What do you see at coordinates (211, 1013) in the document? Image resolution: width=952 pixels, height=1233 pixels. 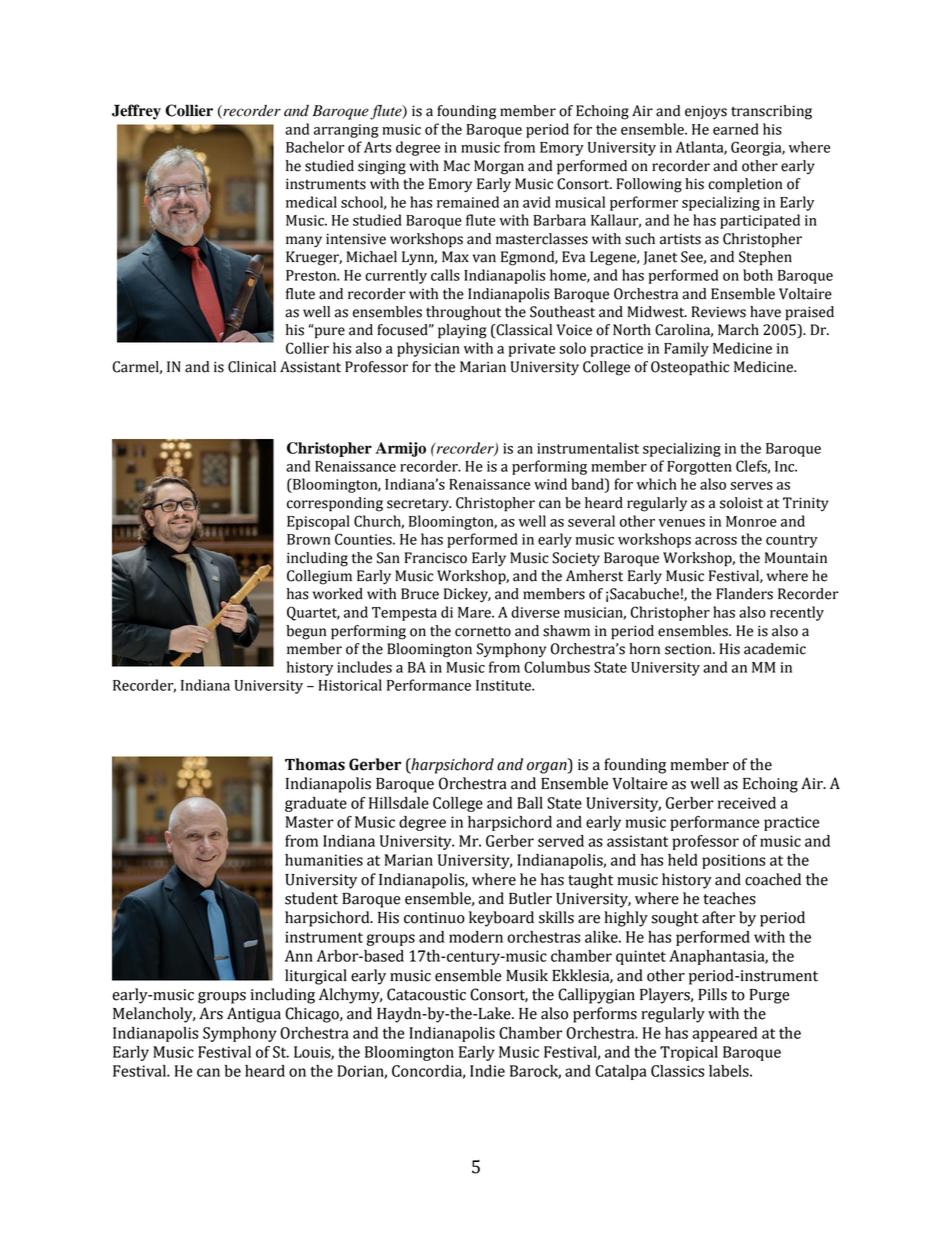 I see `Ars` at bounding box center [211, 1013].
